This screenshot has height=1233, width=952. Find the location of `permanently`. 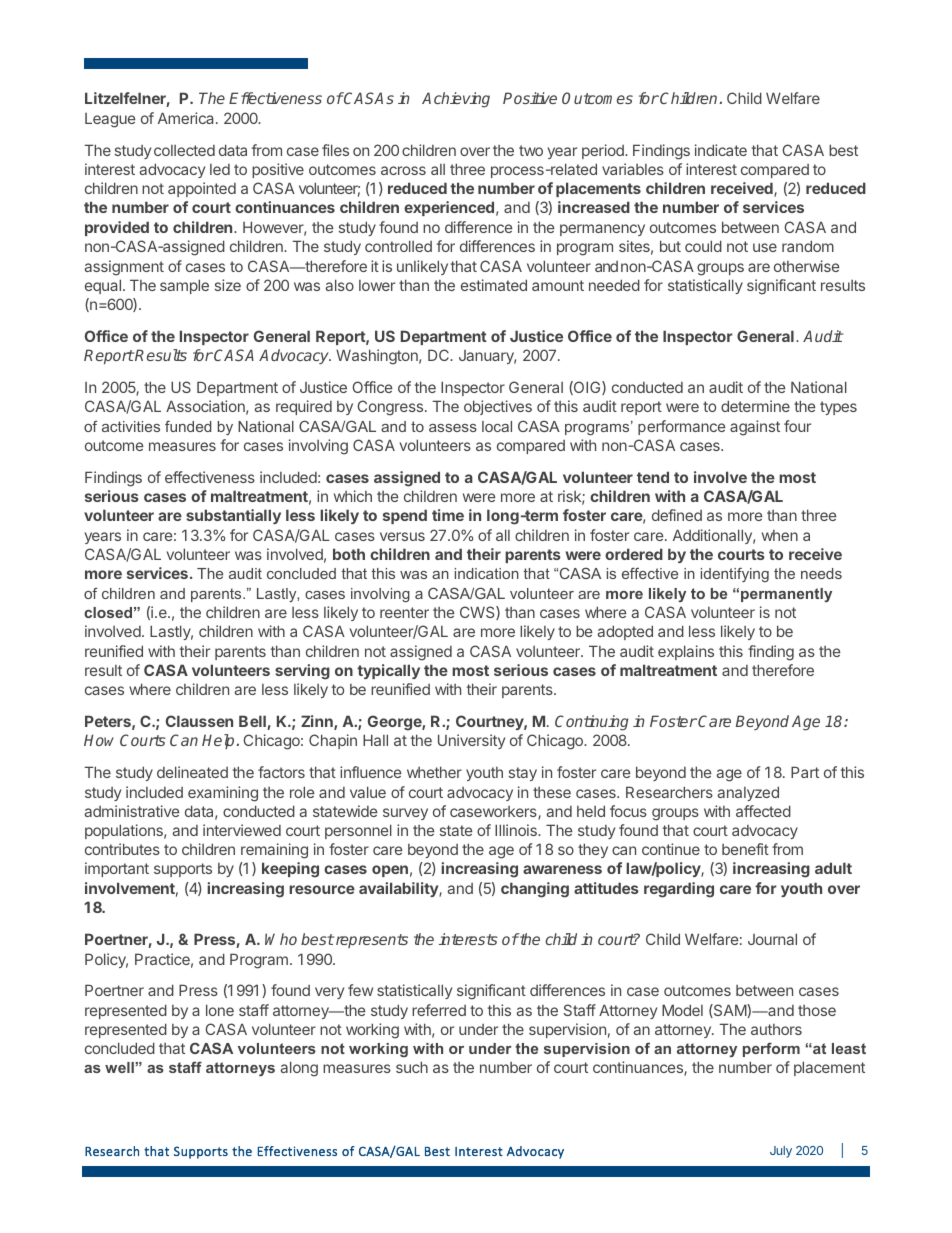

permanently is located at coordinates (786, 595).
